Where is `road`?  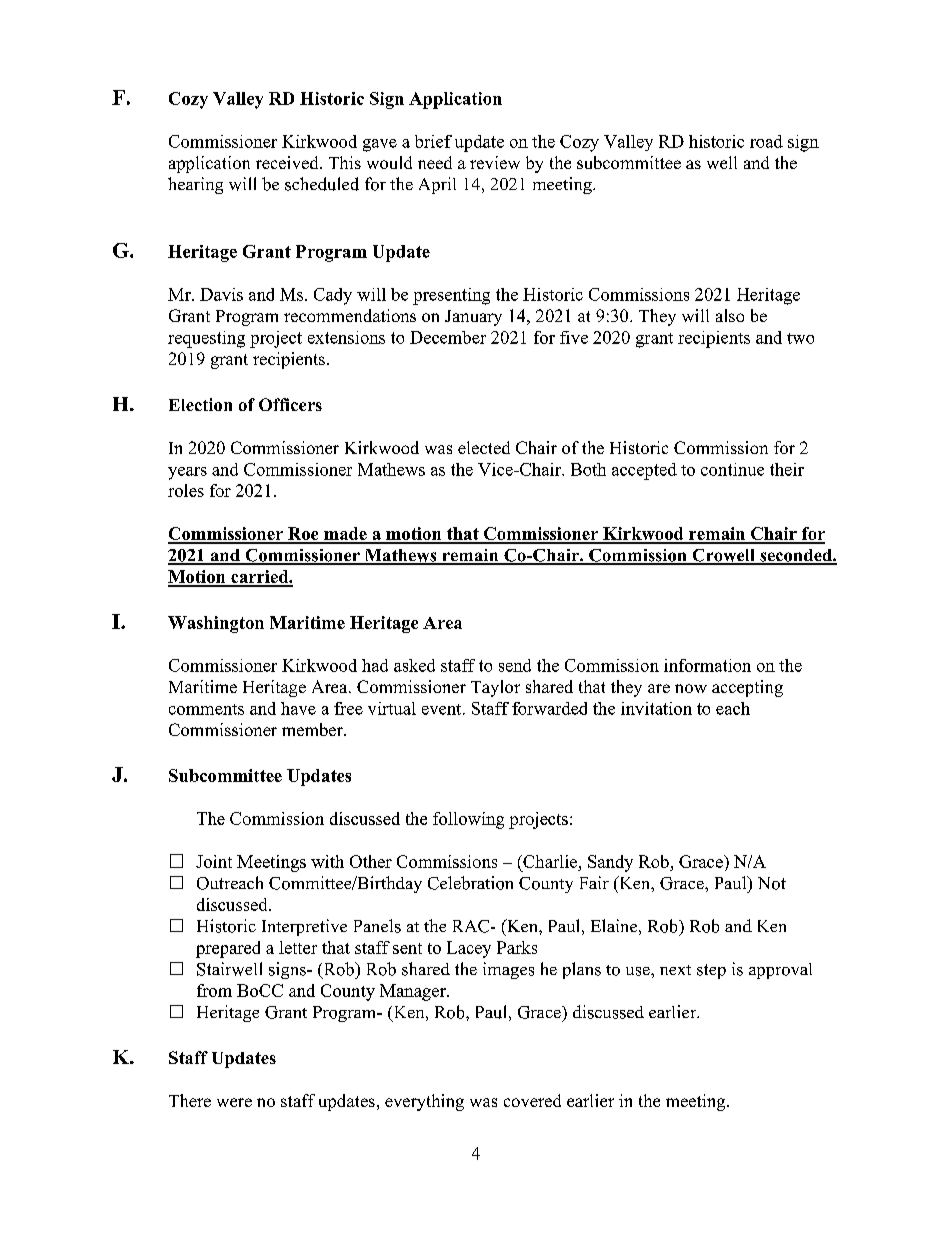 road is located at coordinates (766, 141).
